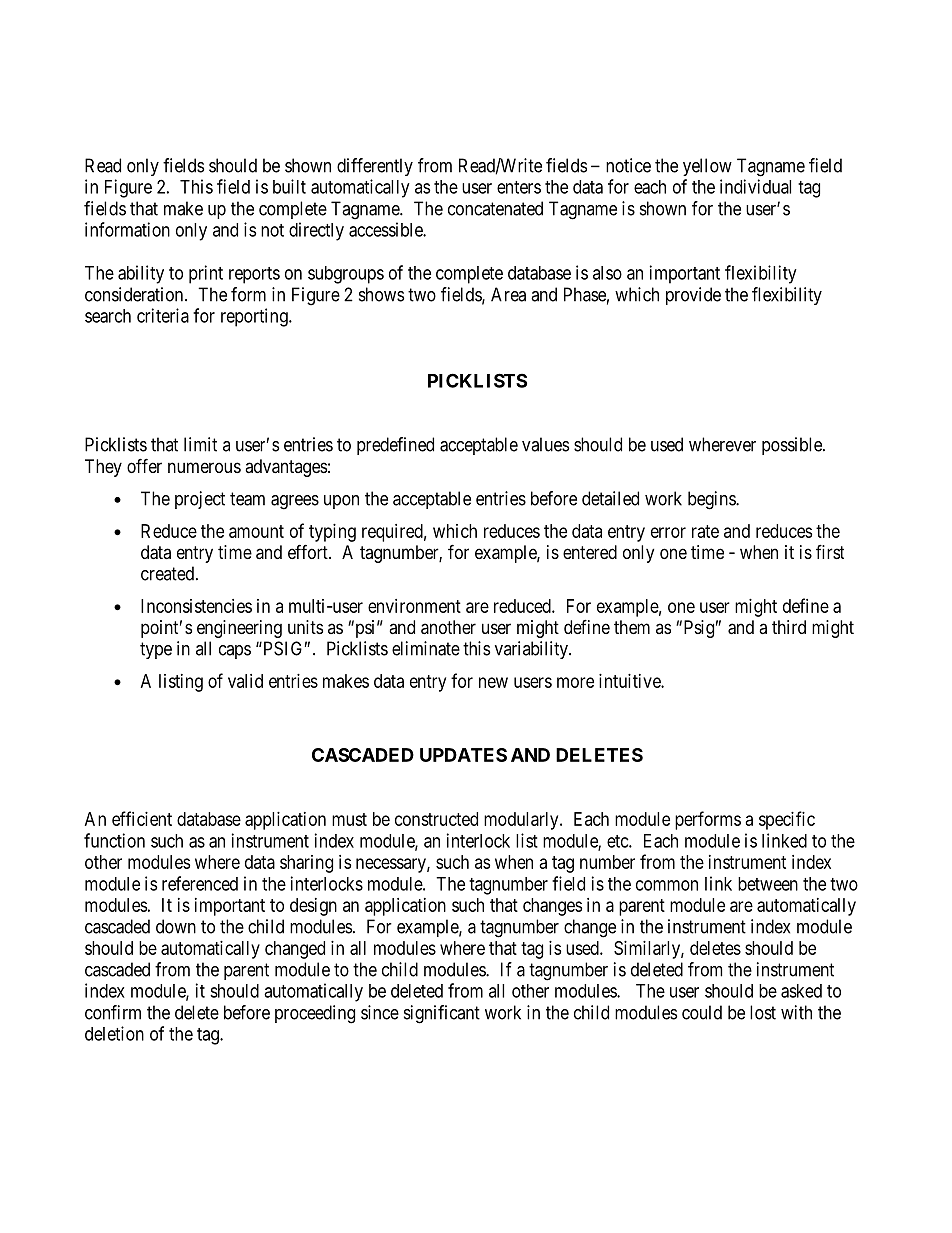 The image size is (952, 1233). What do you see at coordinates (495, 208) in the image?
I see `concatenated` at bounding box center [495, 208].
